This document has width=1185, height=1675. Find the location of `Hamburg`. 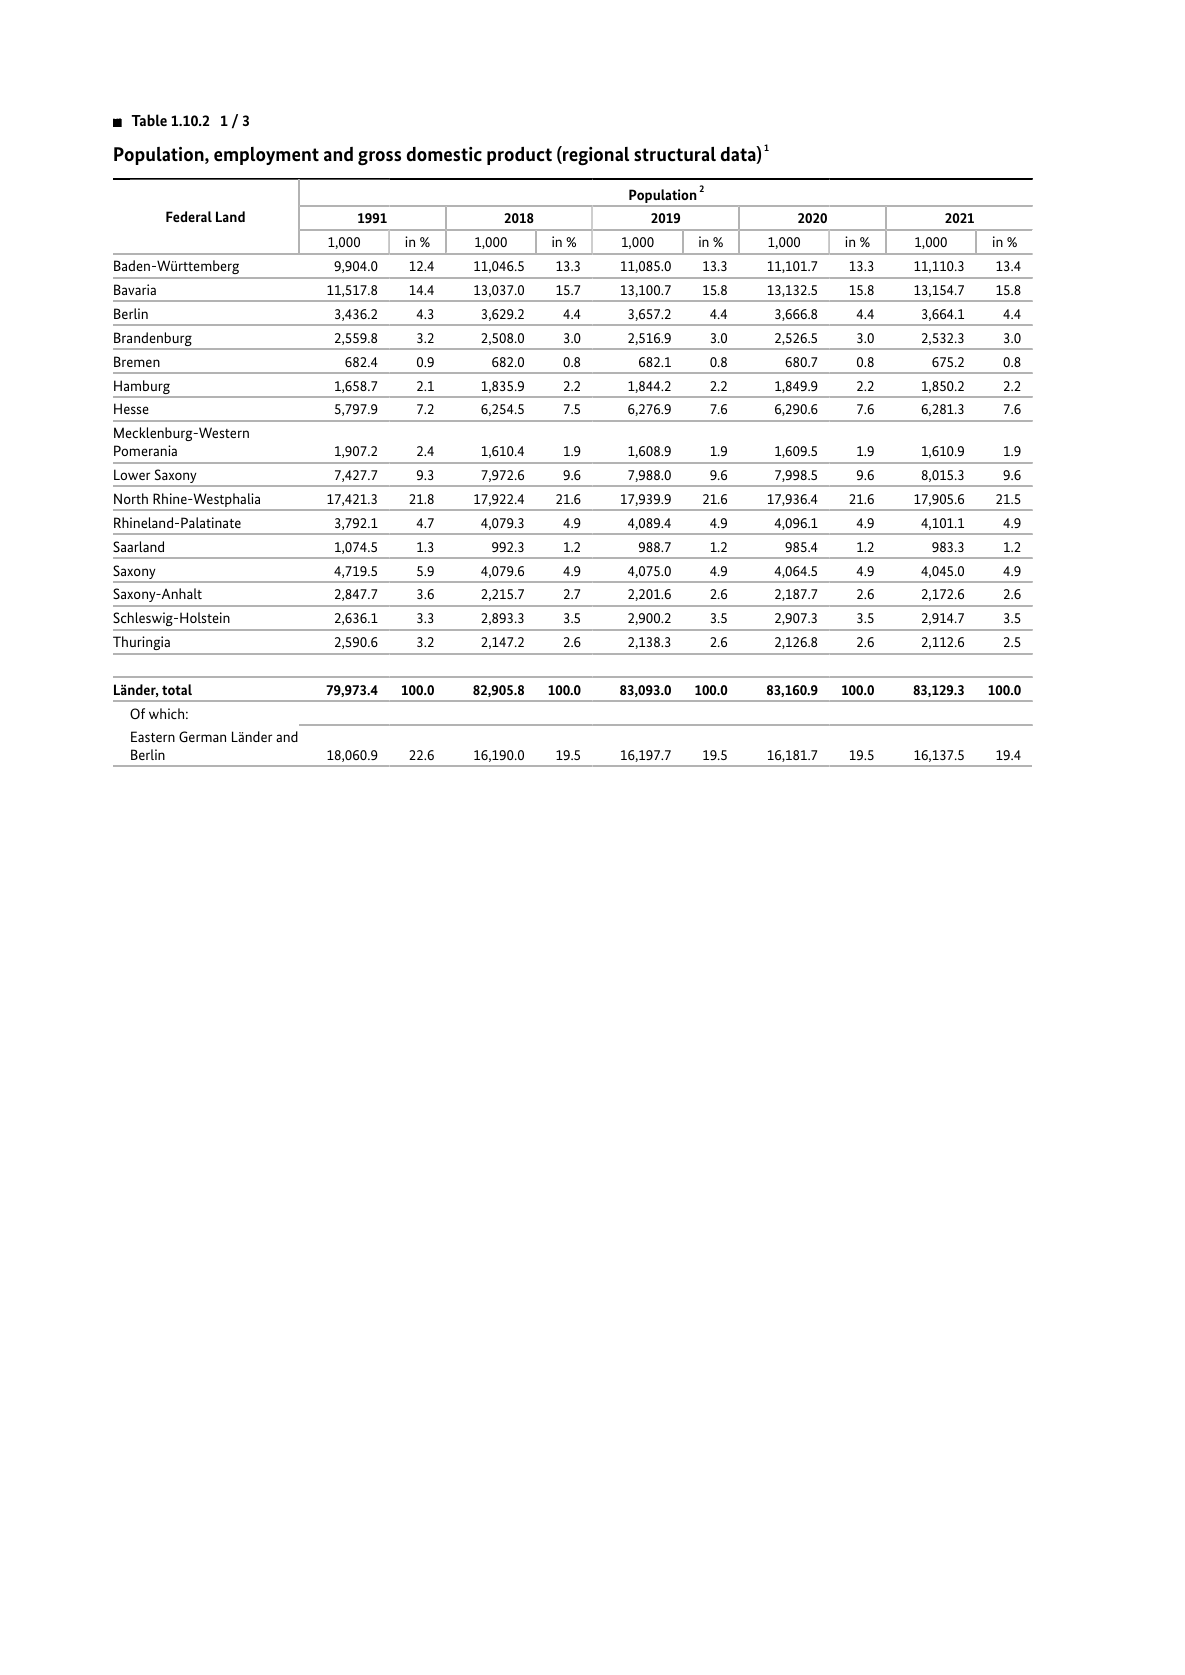

Hamburg is located at coordinates (142, 388).
